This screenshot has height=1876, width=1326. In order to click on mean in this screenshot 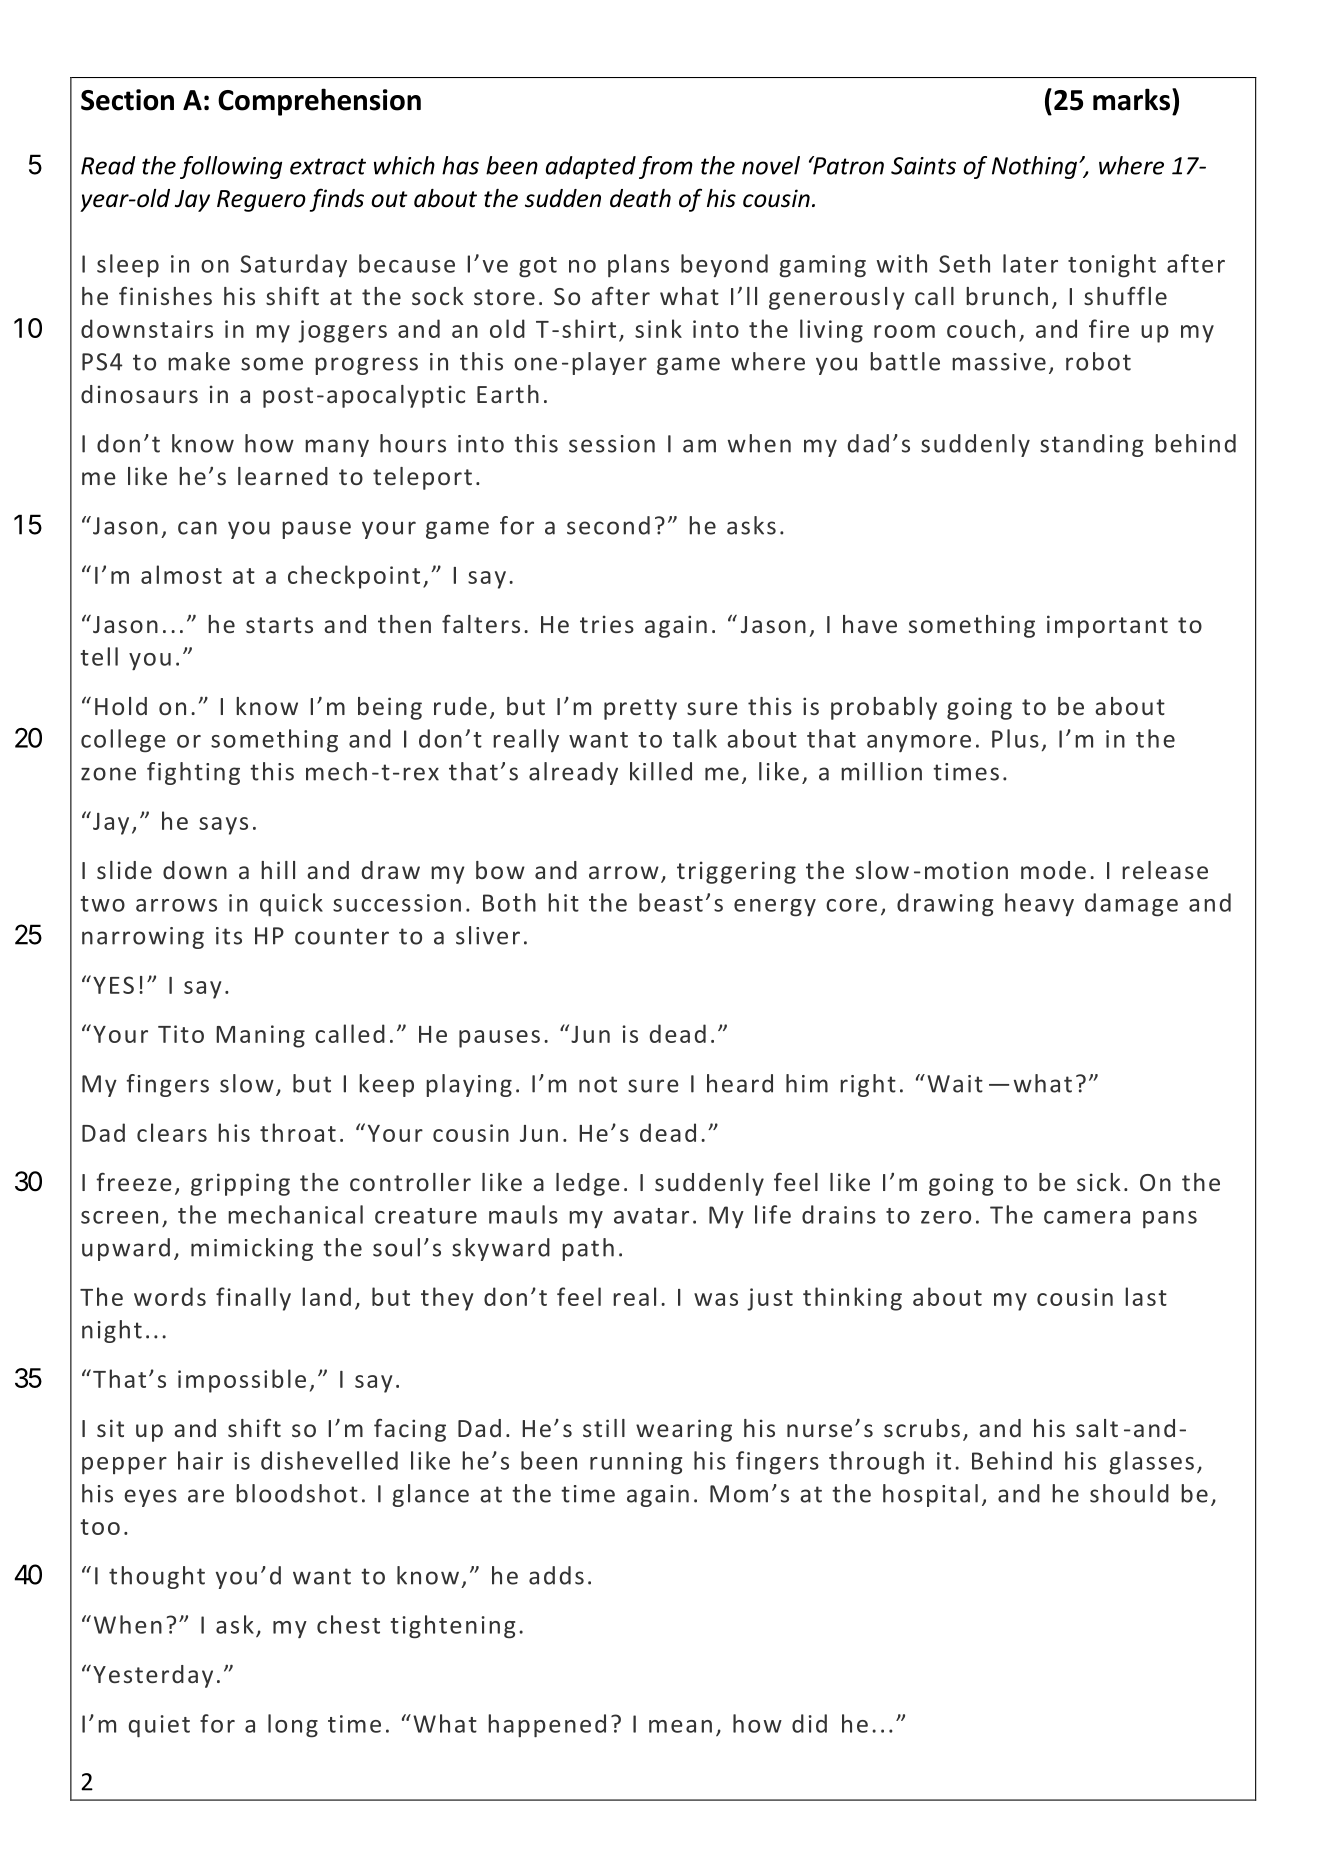, I will do `click(680, 1726)`.
